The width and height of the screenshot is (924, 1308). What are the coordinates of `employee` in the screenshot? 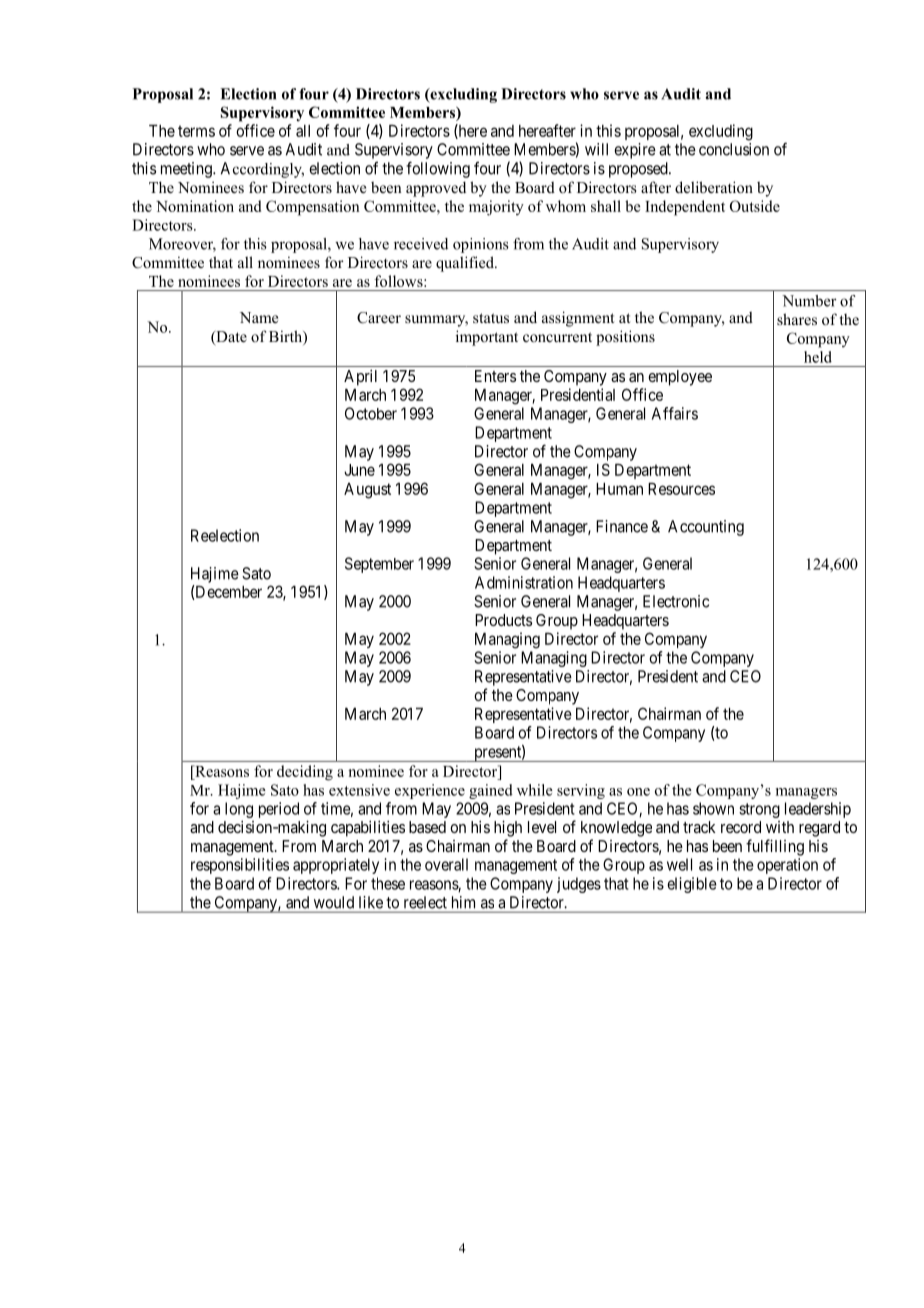 It's located at (680, 378).
